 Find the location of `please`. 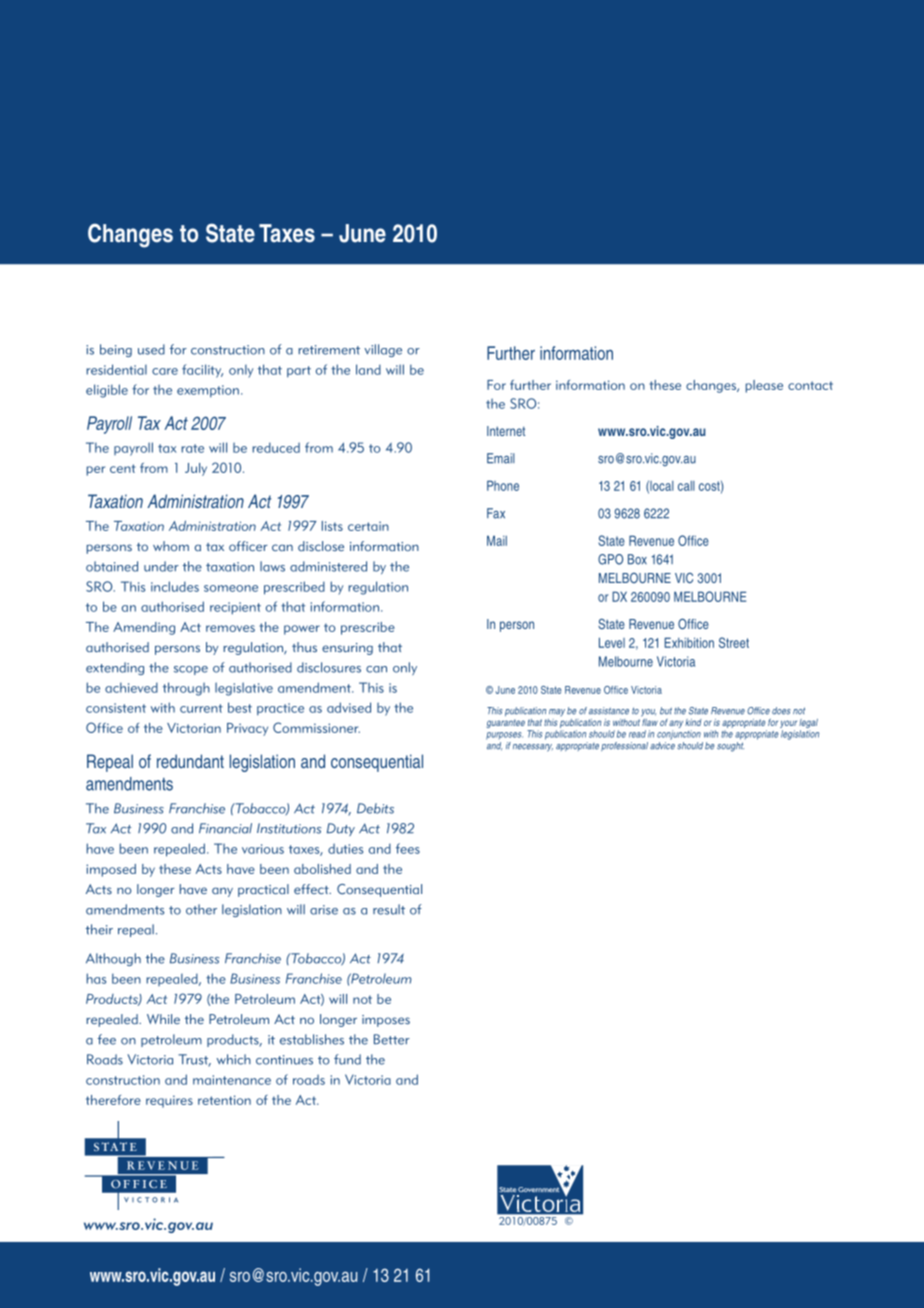

please is located at coordinates (764, 386).
